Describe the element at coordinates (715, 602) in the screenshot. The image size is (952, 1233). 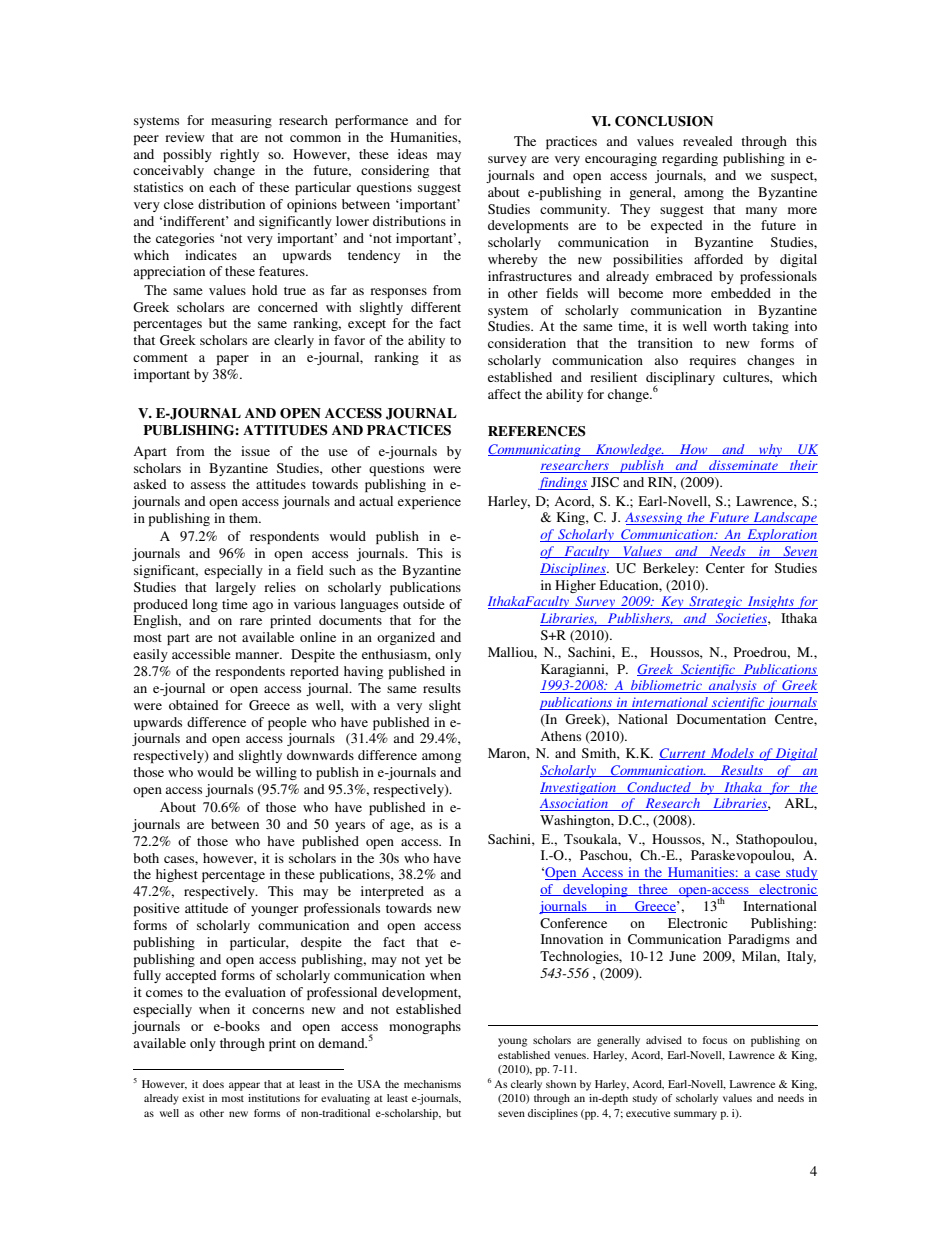
I see `Strategic` at that location.
